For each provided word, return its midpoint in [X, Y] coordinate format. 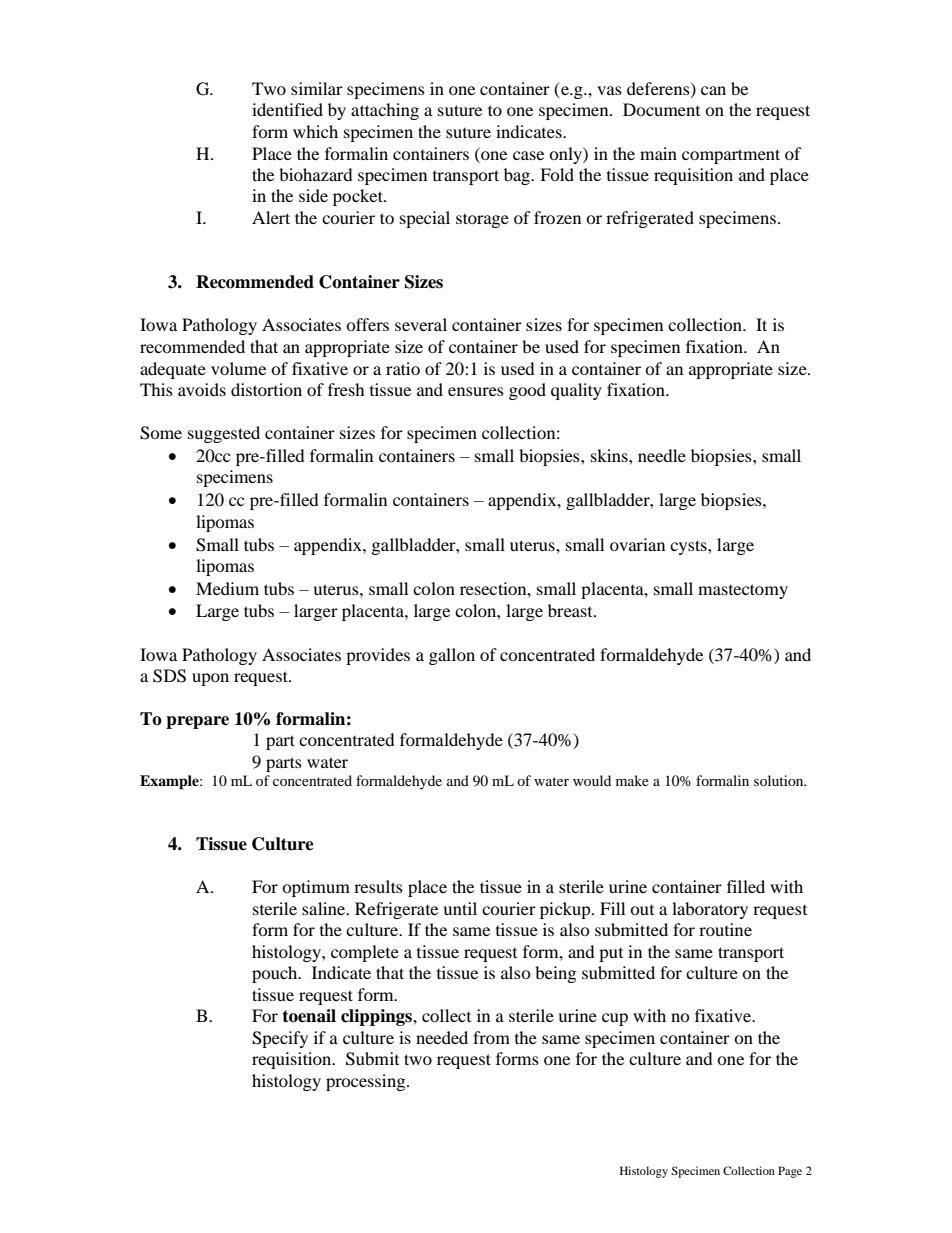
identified [287, 109]
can [713, 90]
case [528, 155]
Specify [280, 1039]
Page [790, 1172]
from [491, 1037]
